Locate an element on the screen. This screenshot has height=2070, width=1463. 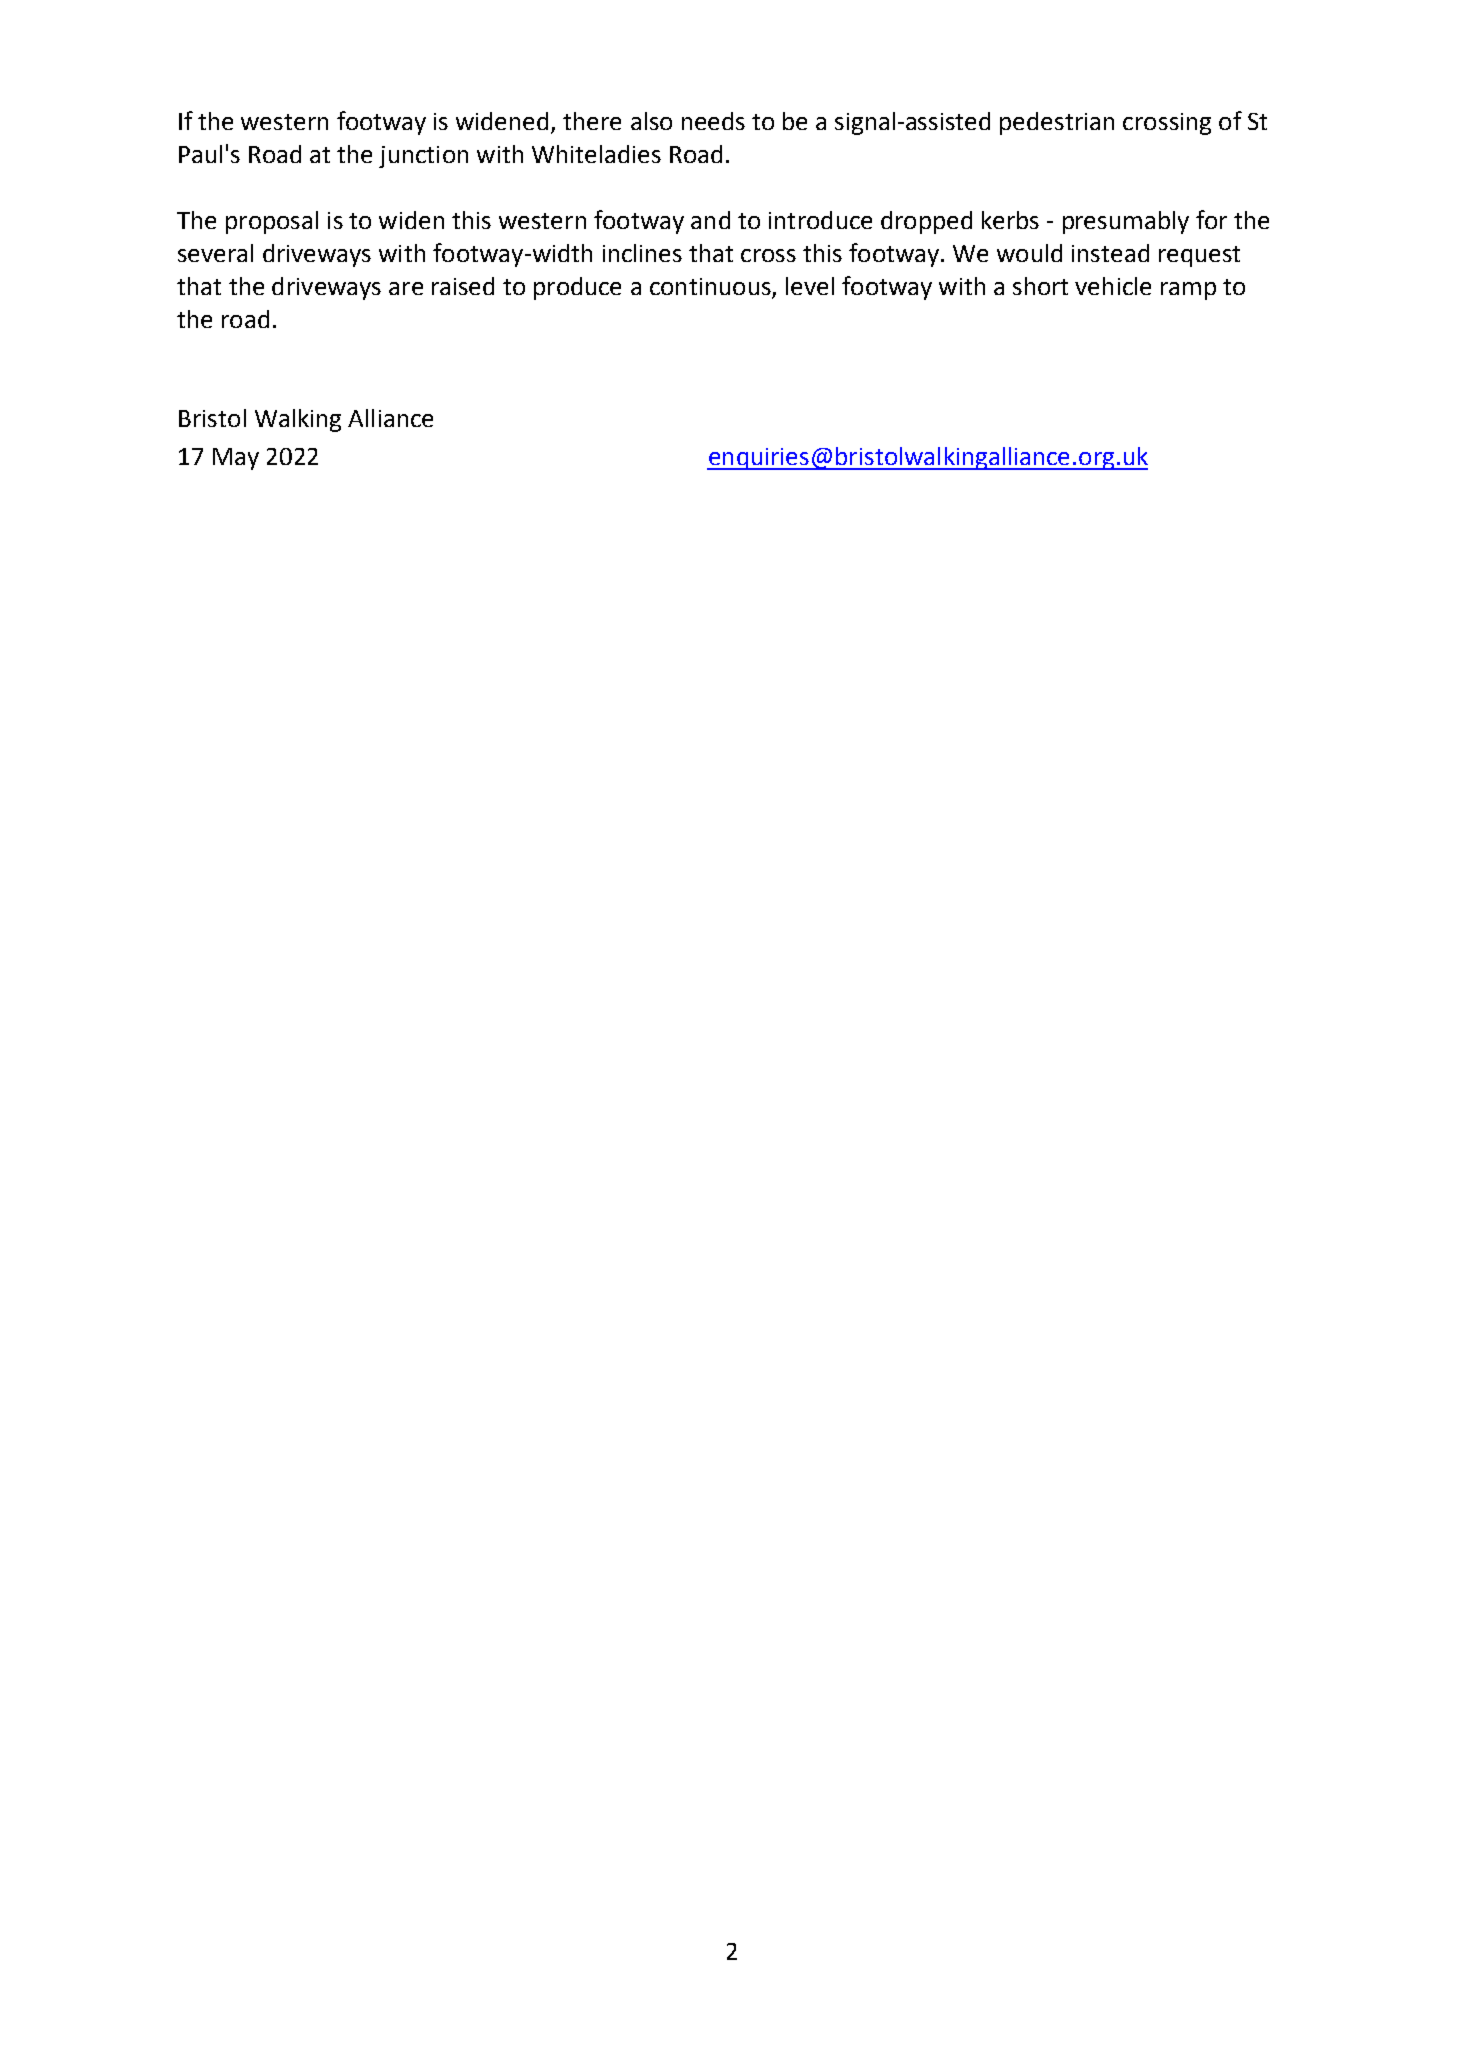
ramp is located at coordinates (1188, 291).
